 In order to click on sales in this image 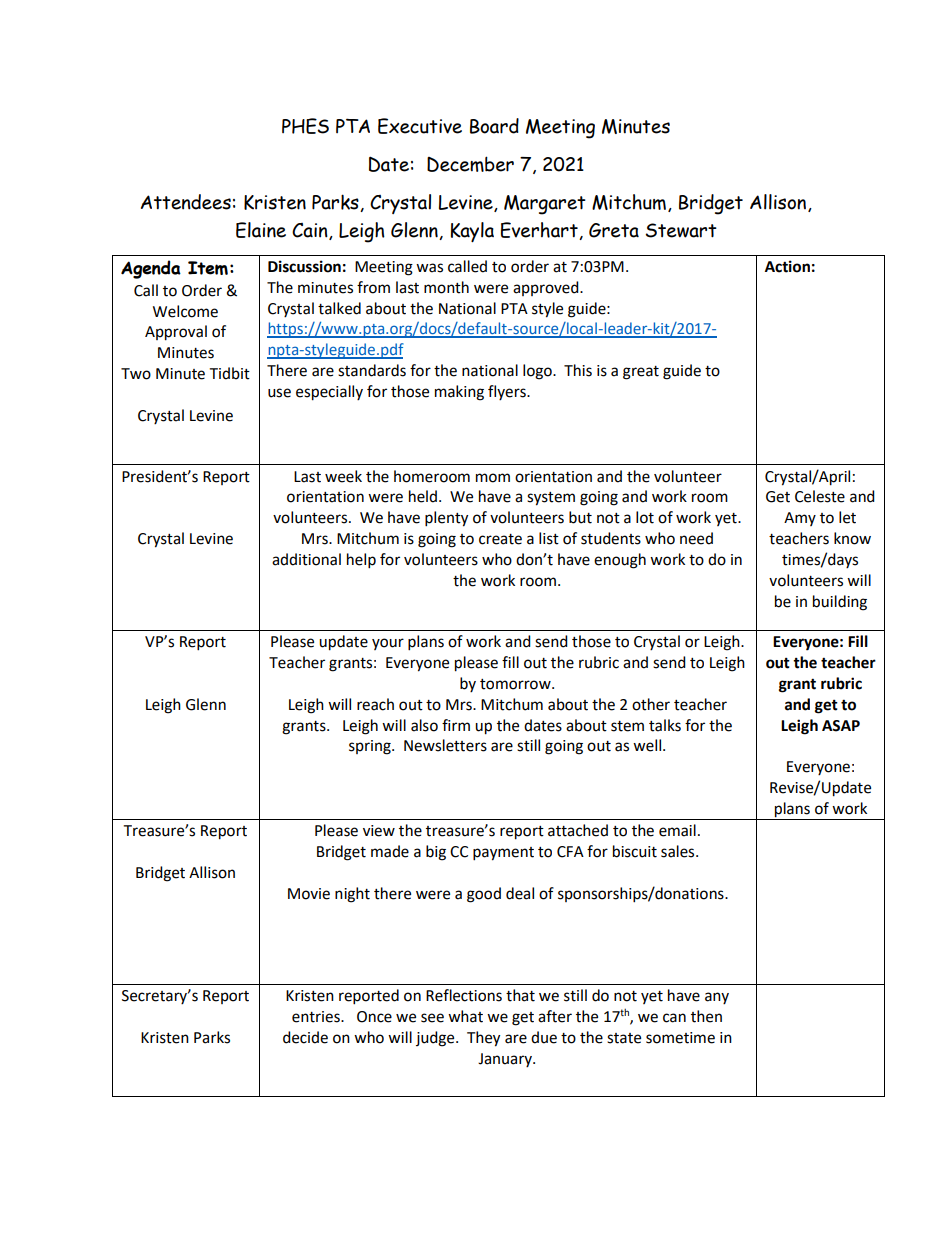, I will do `click(679, 851)`.
